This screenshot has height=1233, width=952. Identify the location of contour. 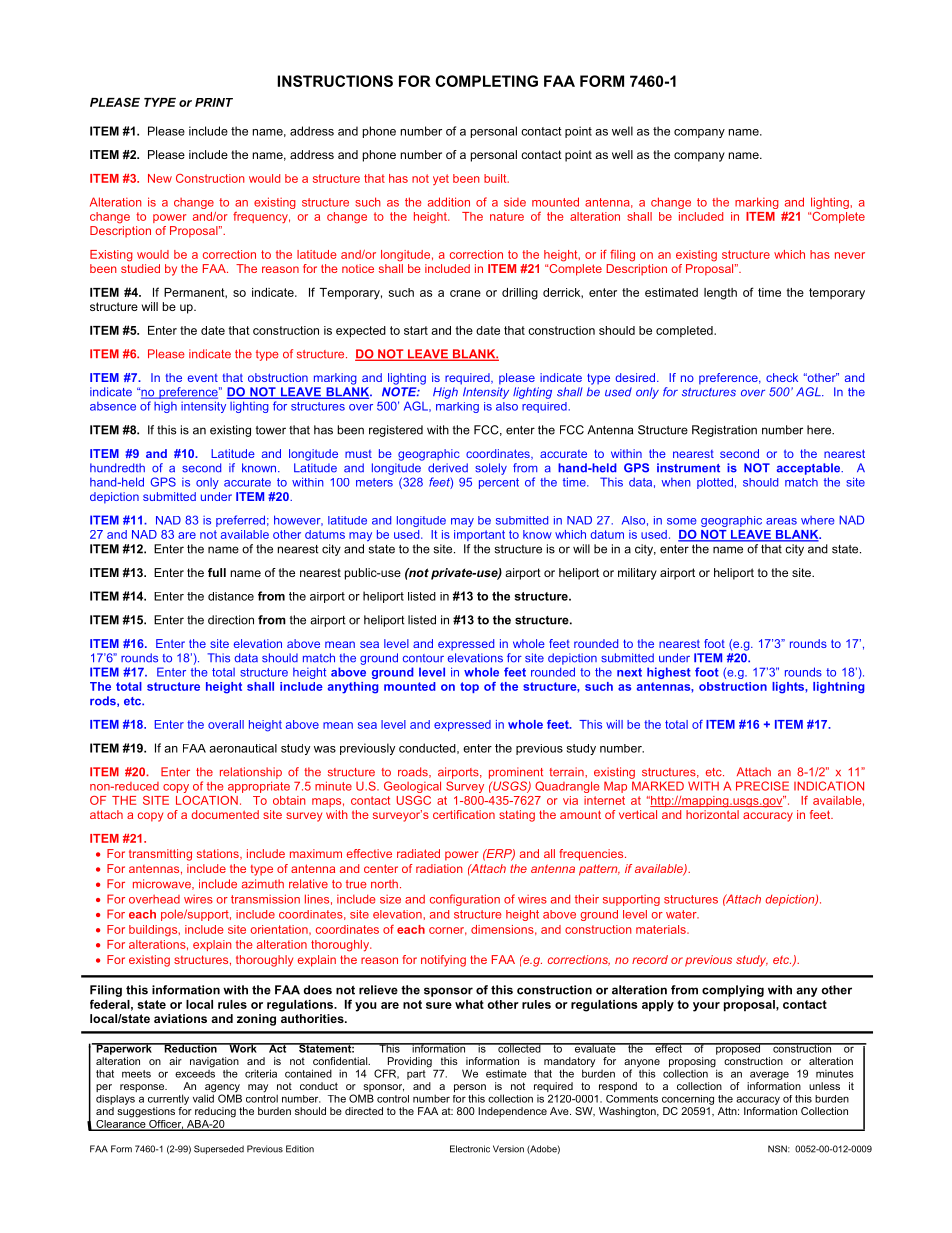
(423, 658).
